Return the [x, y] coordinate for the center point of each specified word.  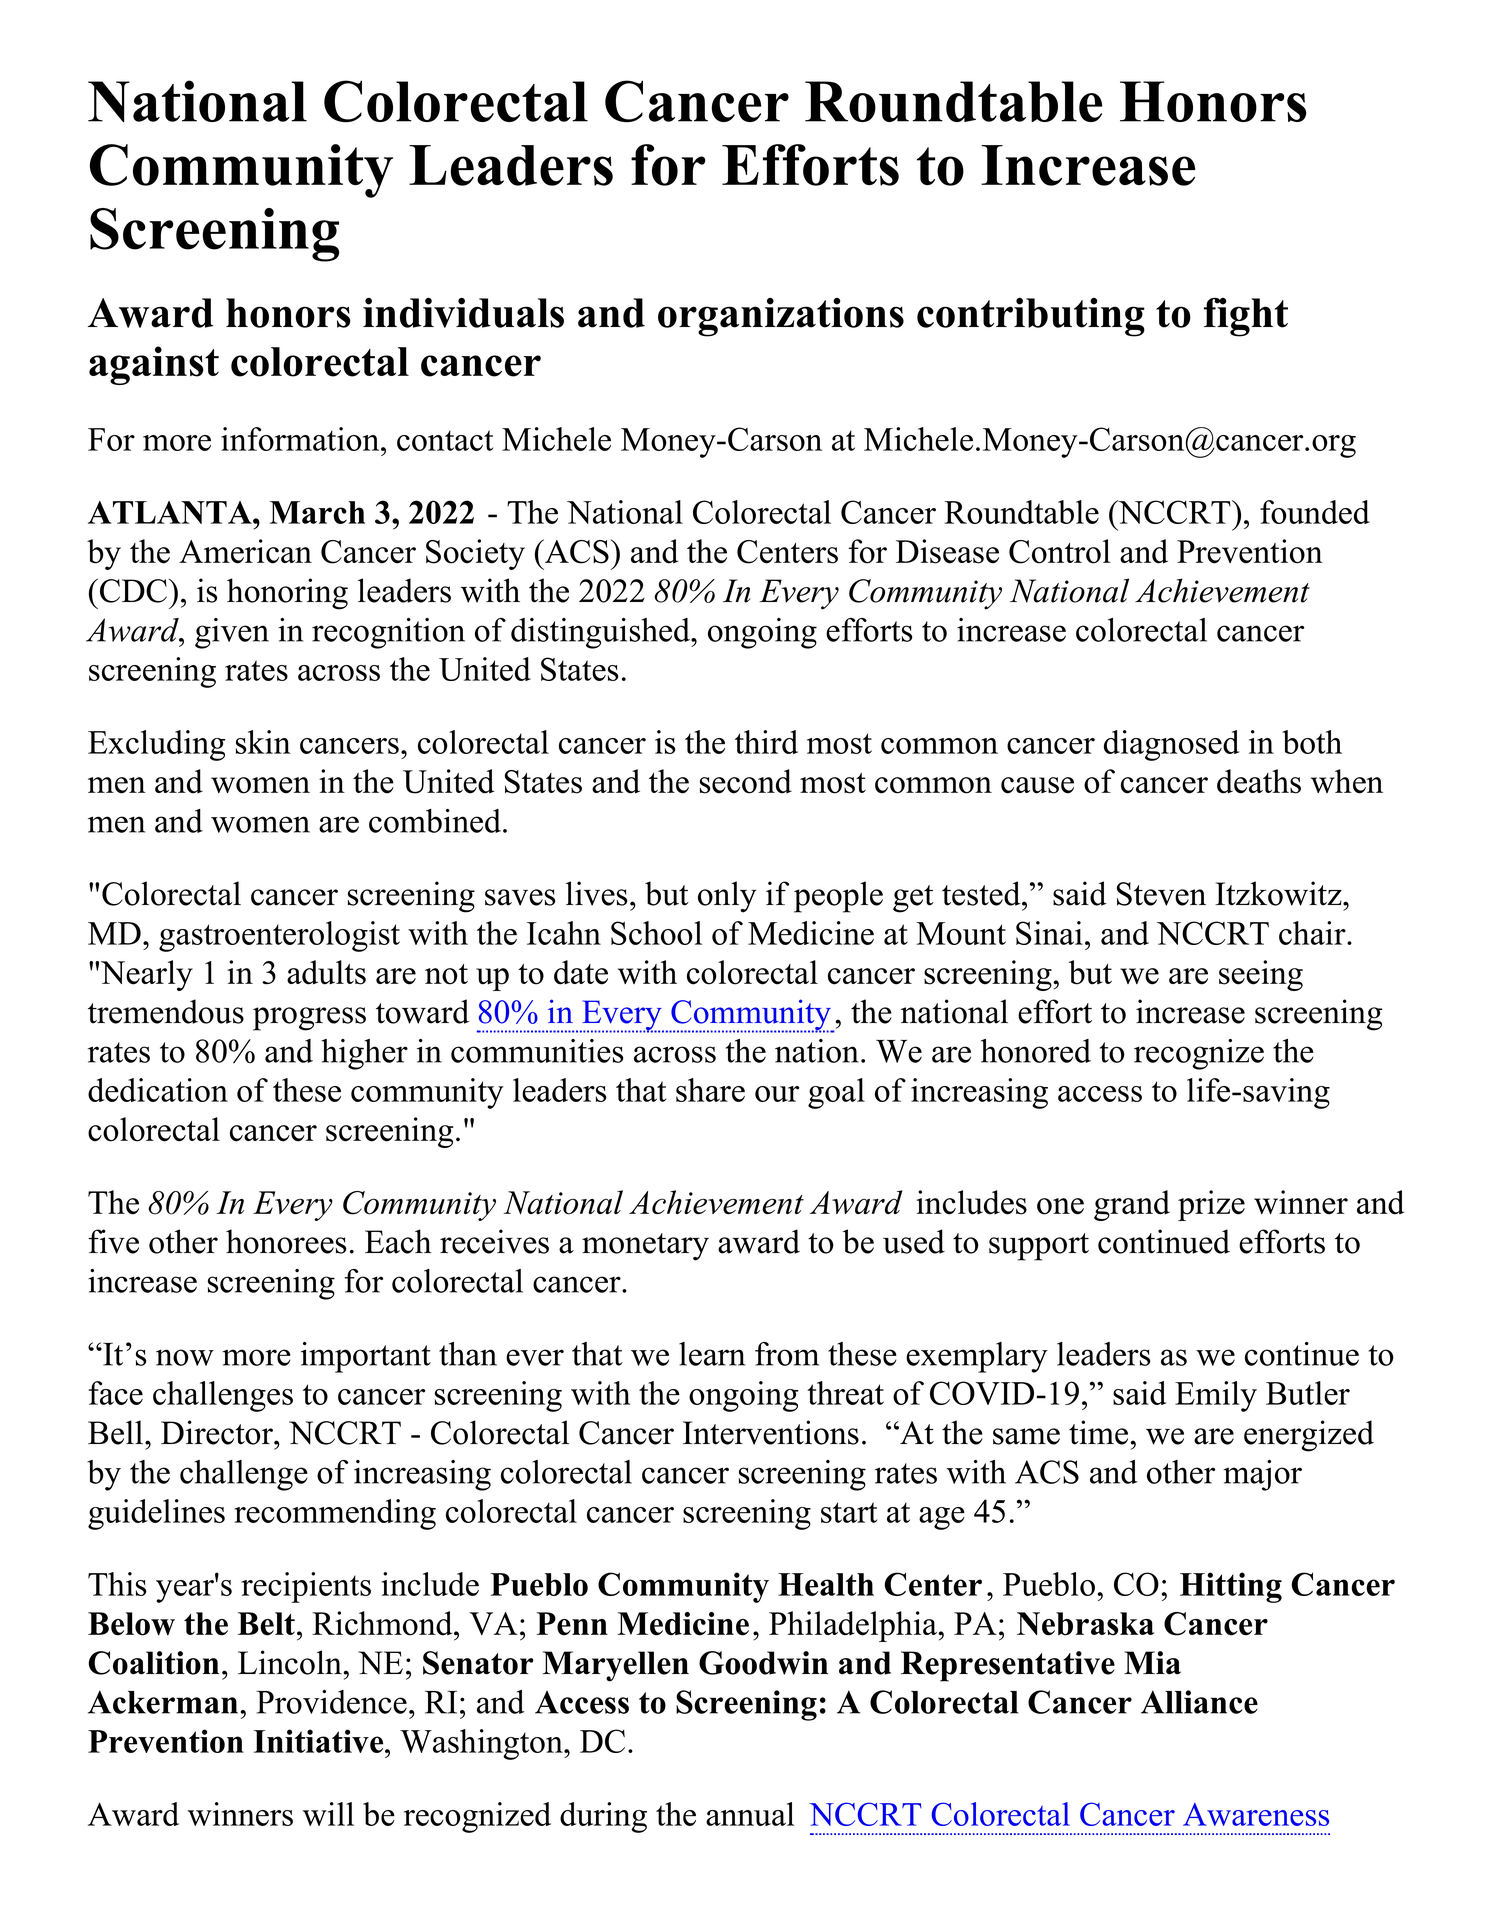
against [154, 365]
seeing [1261, 975]
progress [309, 1019]
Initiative [320, 1741]
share [710, 1090]
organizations [781, 317]
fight [1246, 317]
